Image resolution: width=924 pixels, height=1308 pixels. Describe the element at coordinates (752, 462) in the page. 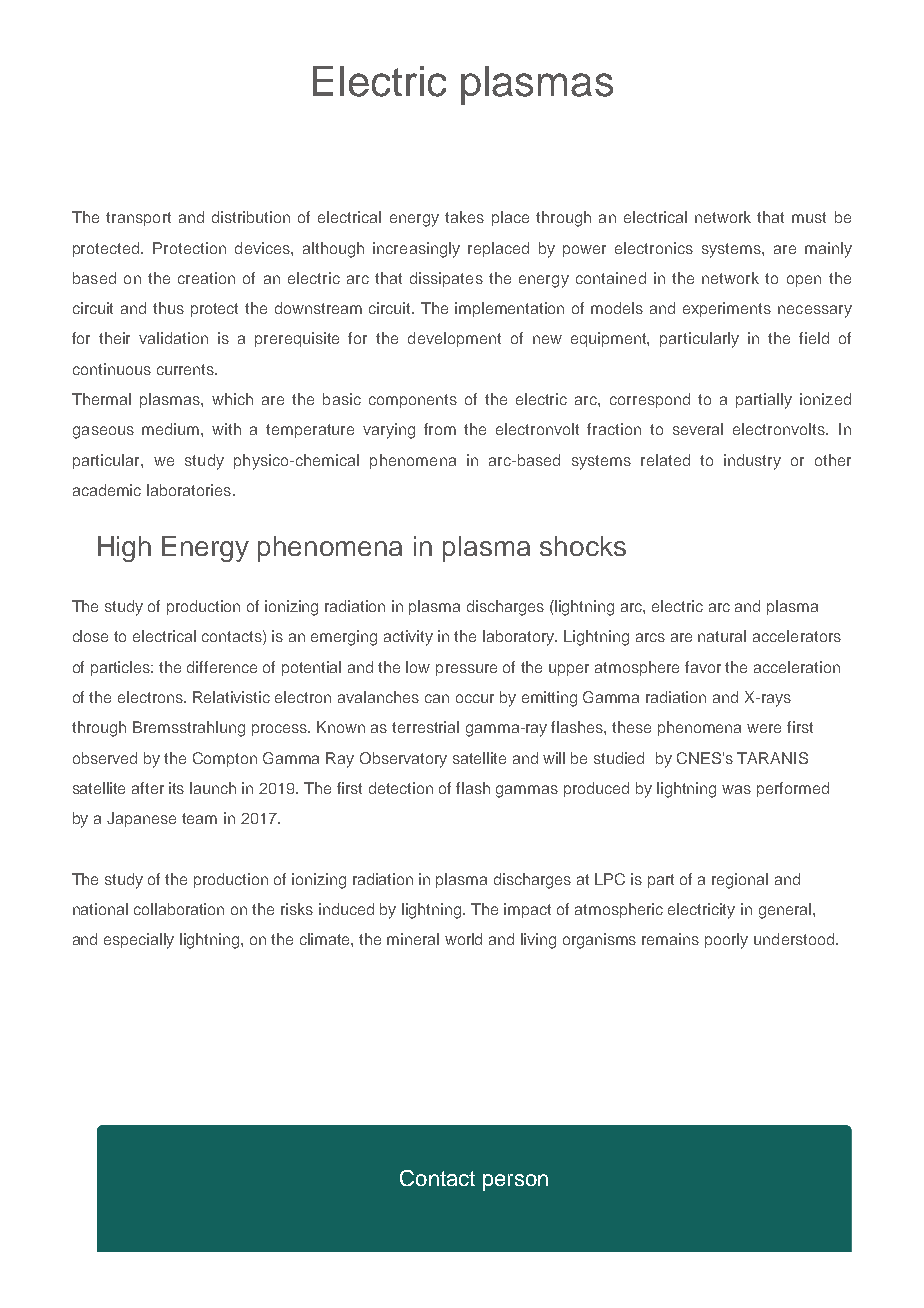

I see `industry` at that location.
